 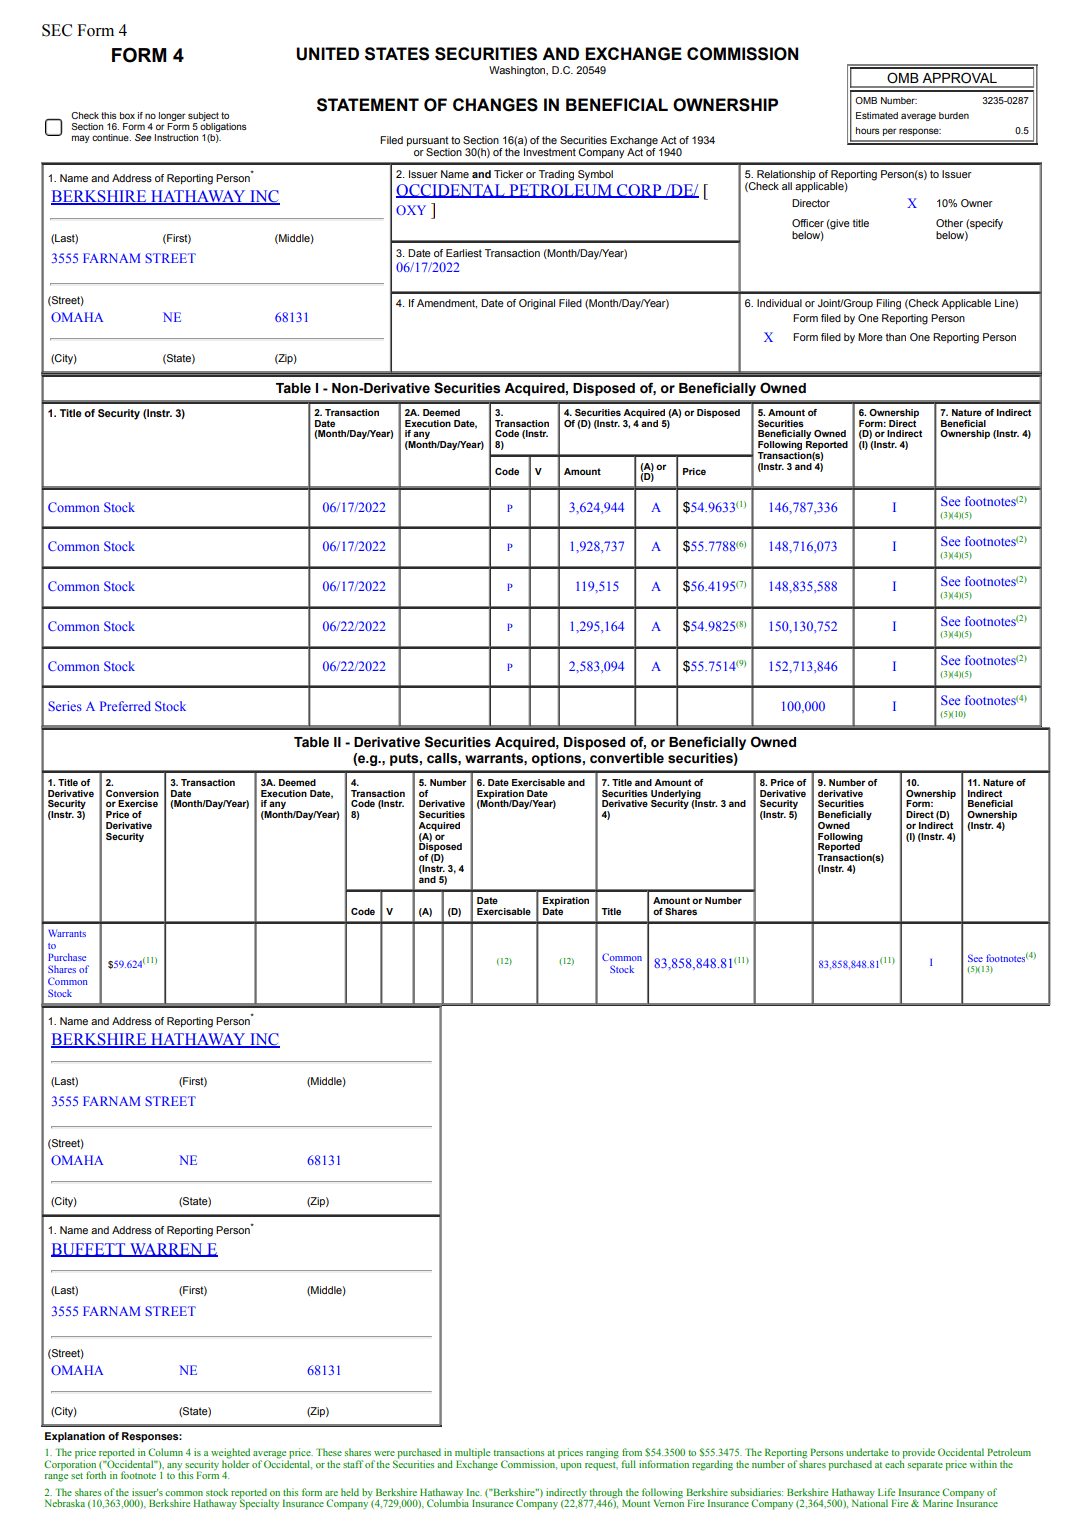 What do you see at coordinates (447, 304) in the screenshot?
I see `Amendment` at bounding box center [447, 304].
